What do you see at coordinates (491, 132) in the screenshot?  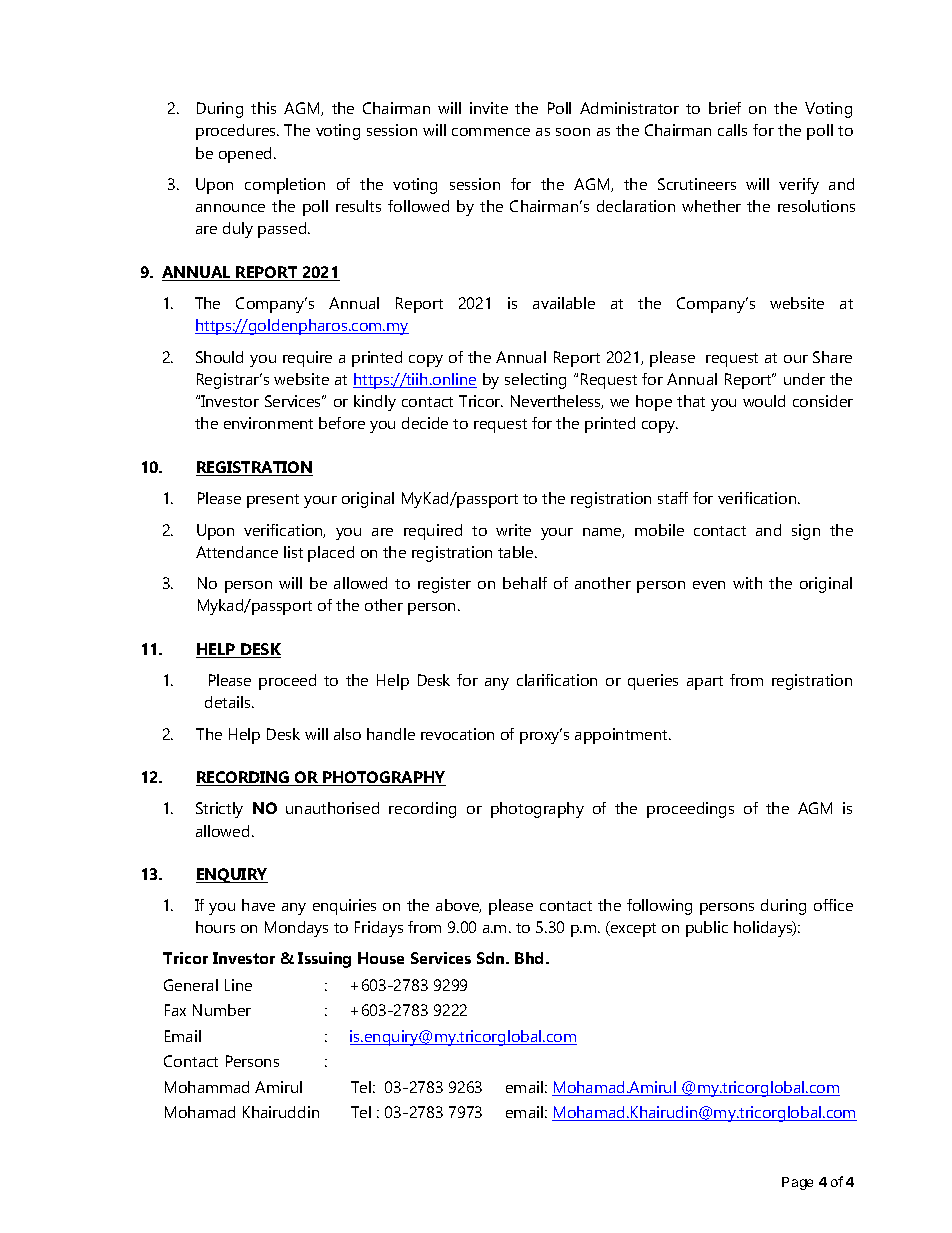 I see `commence` at bounding box center [491, 132].
